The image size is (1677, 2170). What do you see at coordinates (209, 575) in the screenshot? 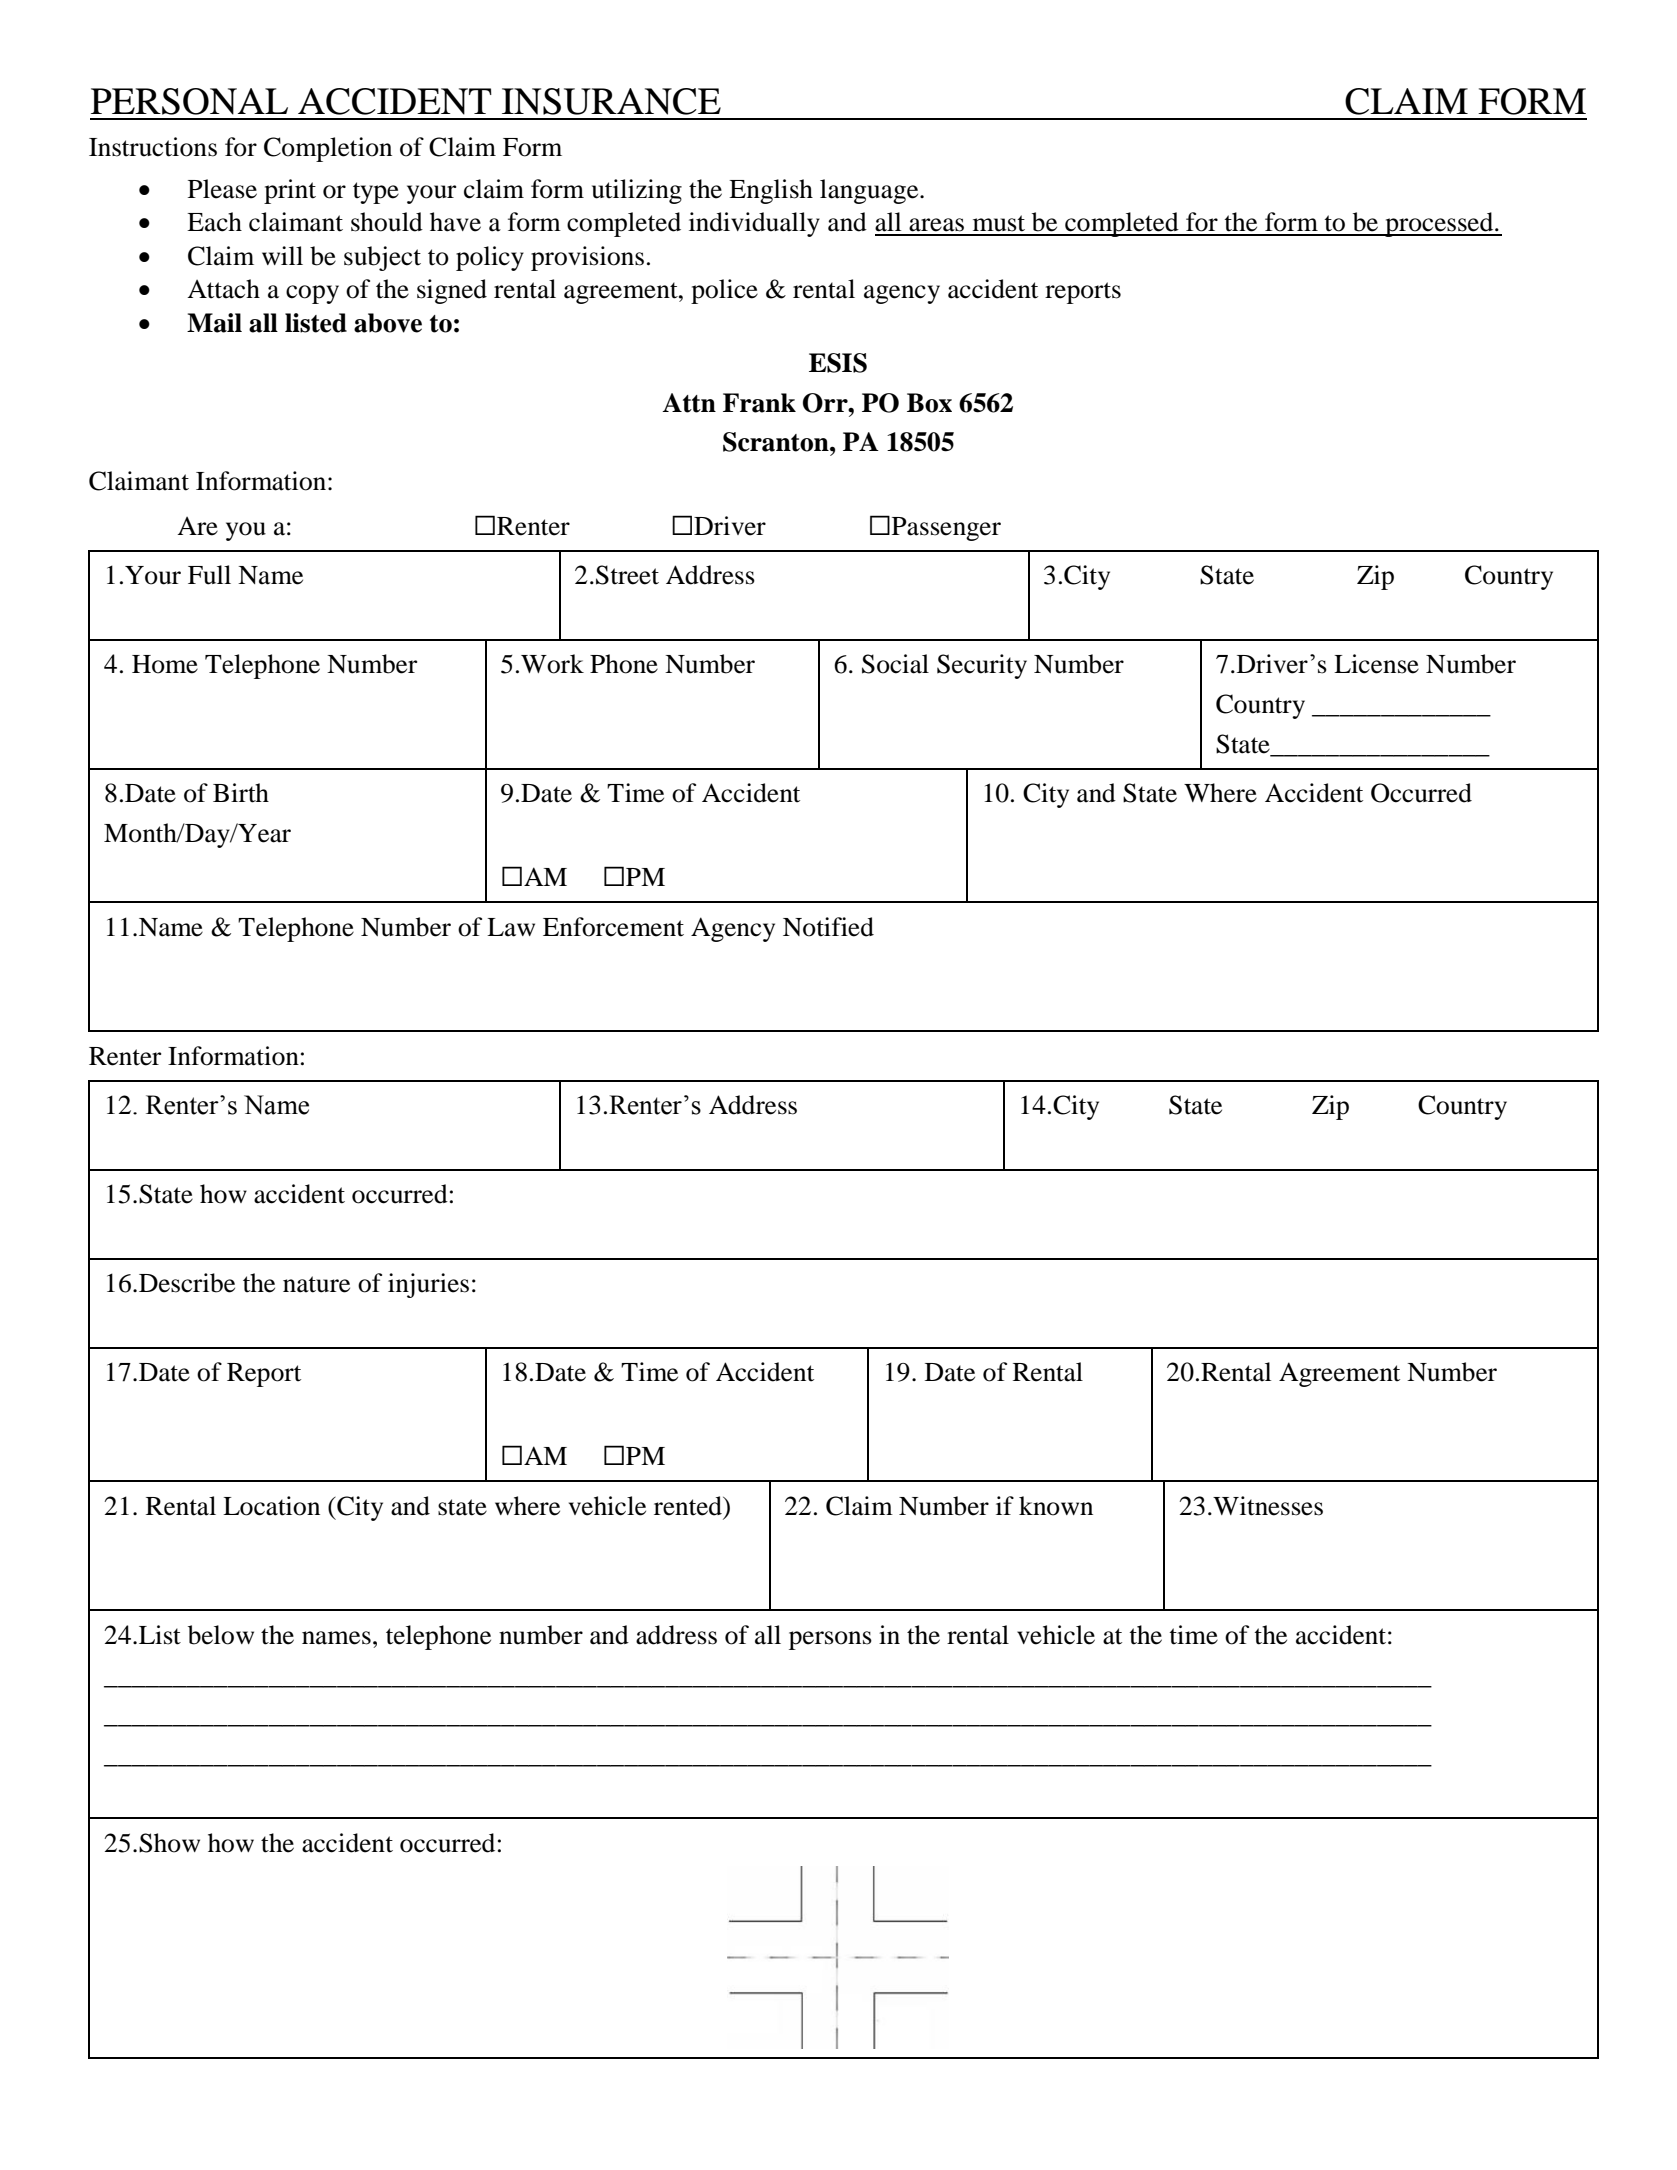
I see `Full` at bounding box center [209, 575].
